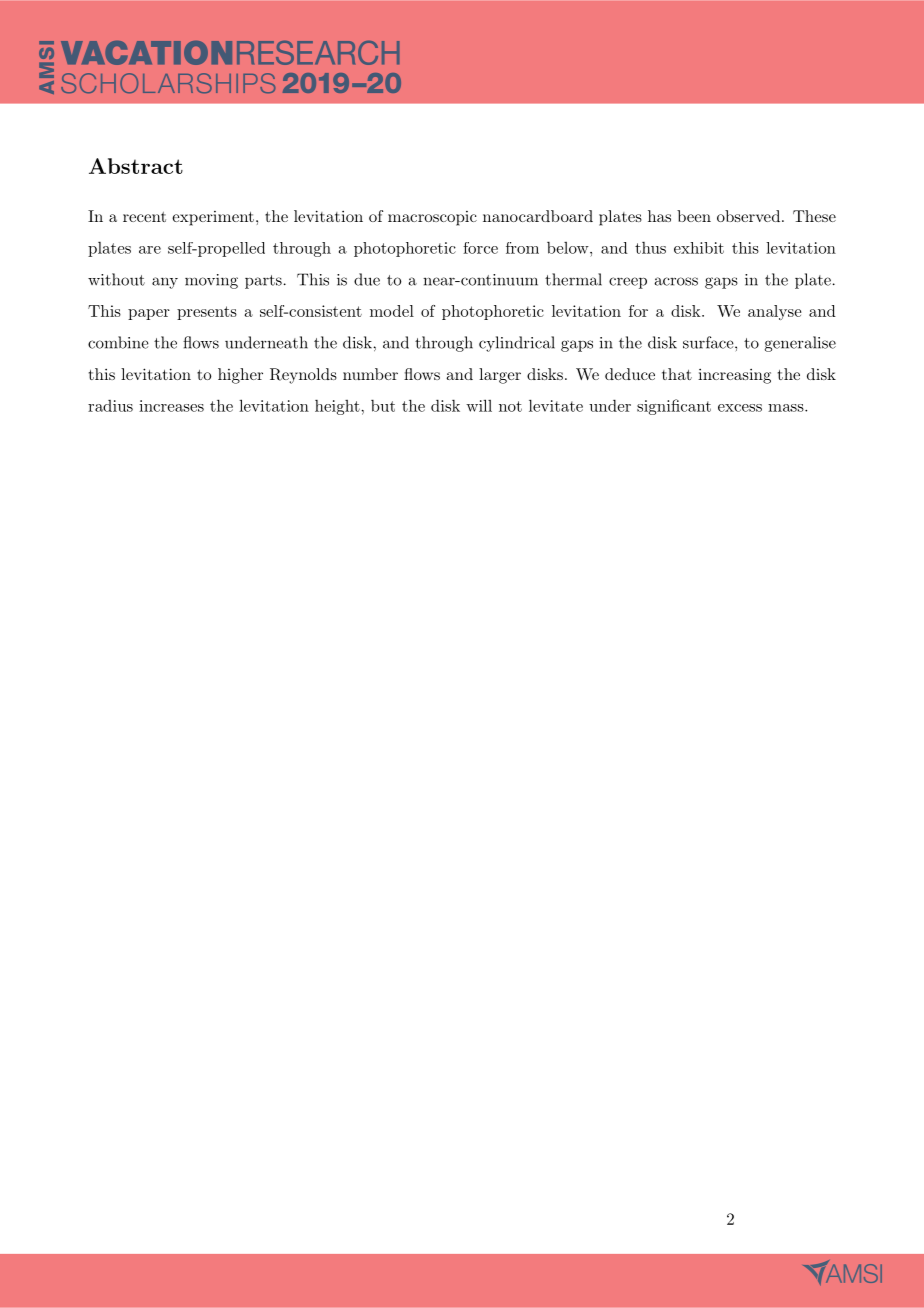  Describe the element at coordinates (694, 216) in the page. I see `been` at that location.
